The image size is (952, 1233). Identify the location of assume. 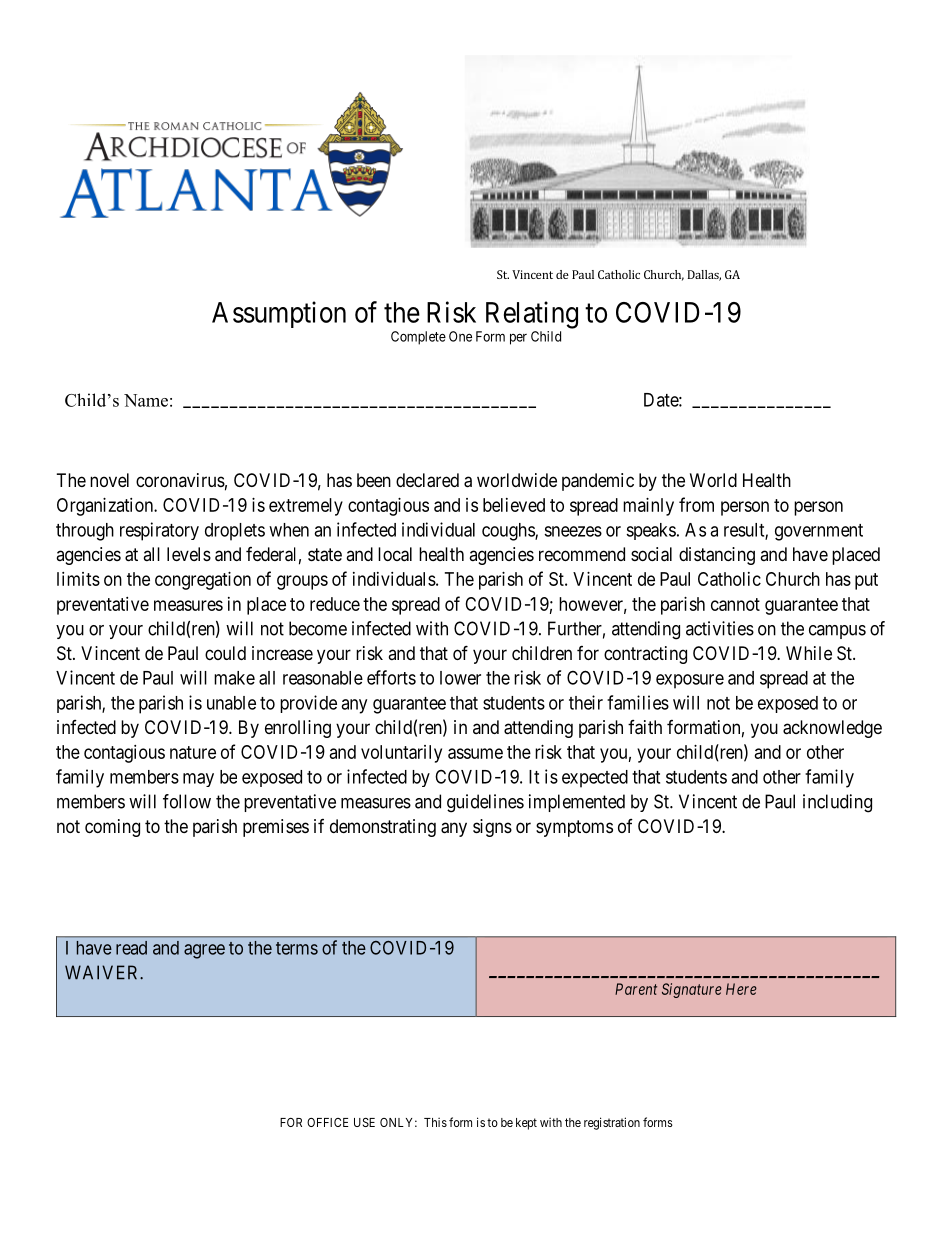
(475, 753).
